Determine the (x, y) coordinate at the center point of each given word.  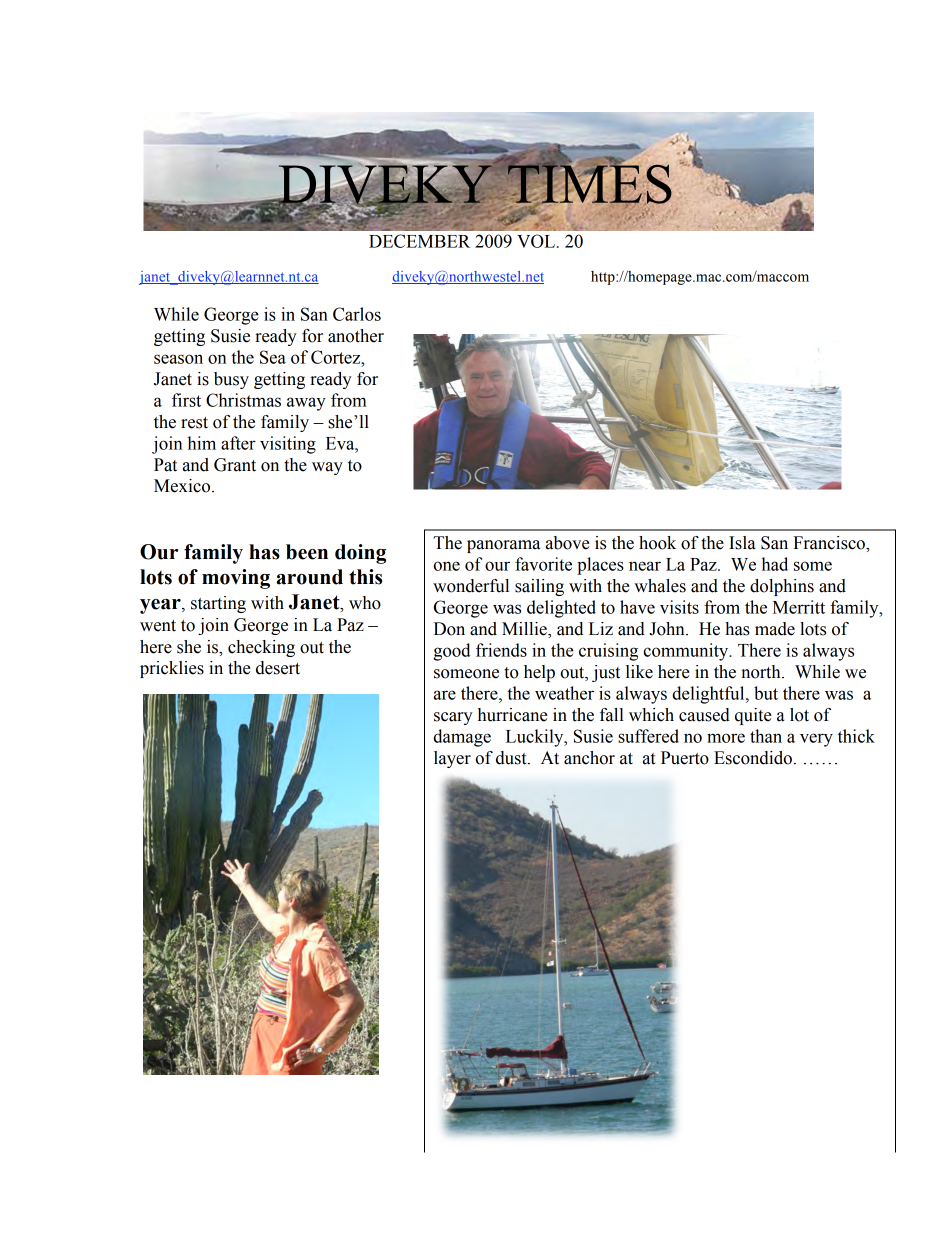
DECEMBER (419, 241)
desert (278, 668)
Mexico (183, 486)
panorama (503, 546)
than (766, 736)
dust (512, 758)
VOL (536, 241)
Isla (742, 543)
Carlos (357, 314)
